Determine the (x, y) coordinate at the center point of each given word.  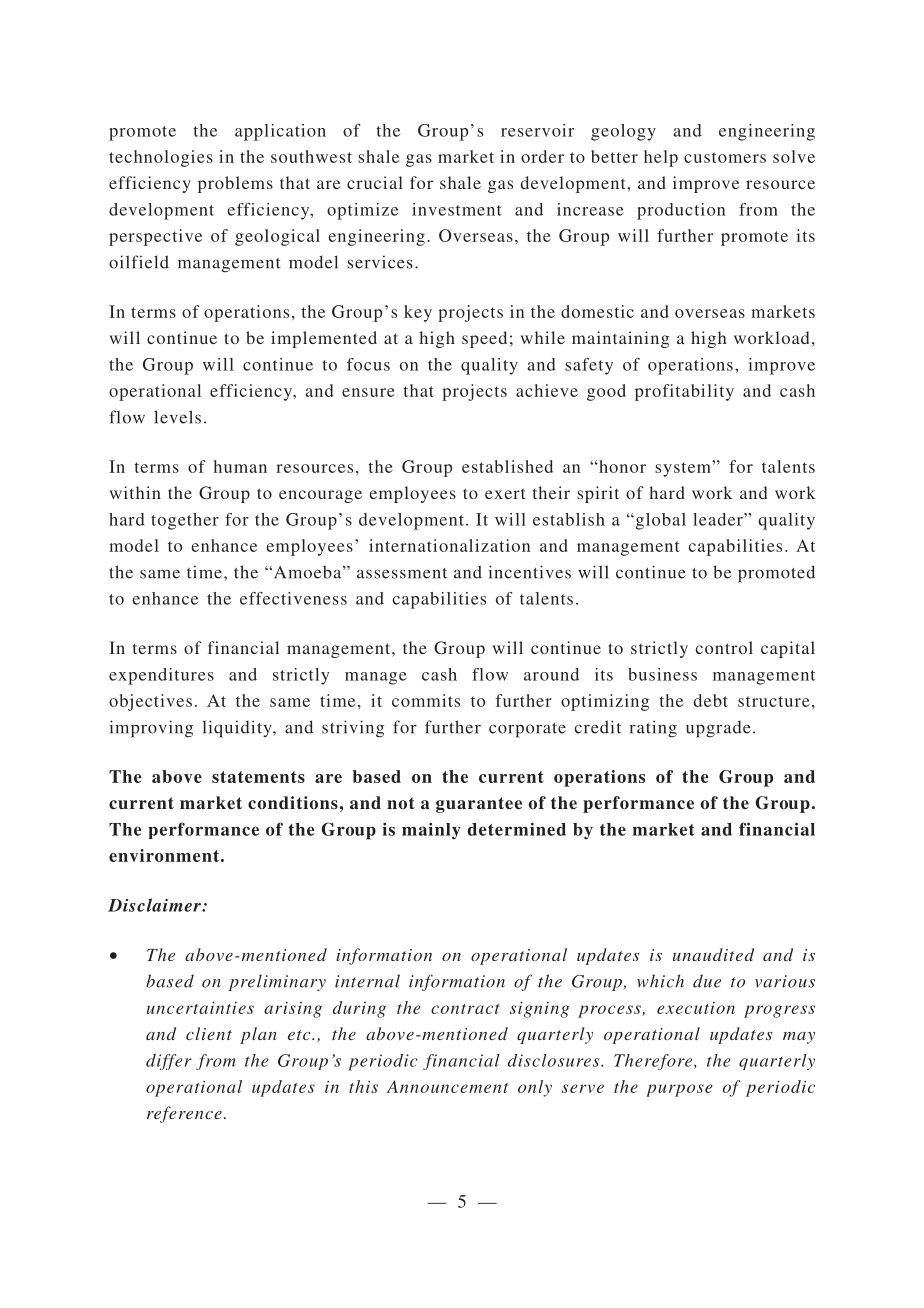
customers (725, 157)
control (724, 647)
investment (457, 209)
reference (184, 1114)
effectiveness (293, 598)
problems (235, 184)
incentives (529, 572)
